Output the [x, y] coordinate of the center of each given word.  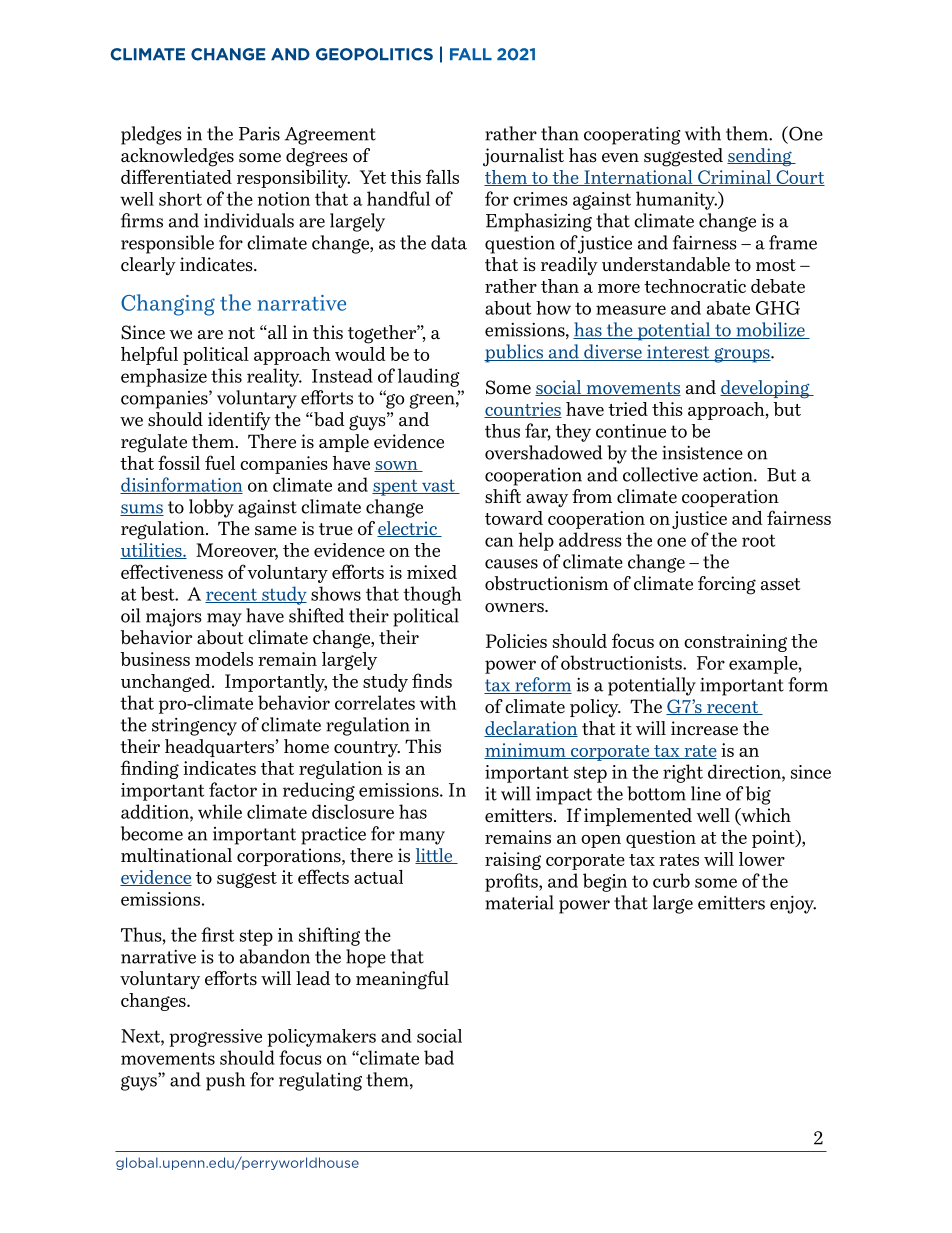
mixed [432, 572]
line [706, 793]
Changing [168, 305]
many [422, 838]
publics [514, 353]
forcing [727, 585]
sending [760, 157]
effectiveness [172, 571]
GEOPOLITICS [374, 54]
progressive [215, 1038]
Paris [259, 134]
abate [728, 308]
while [220, 811]
